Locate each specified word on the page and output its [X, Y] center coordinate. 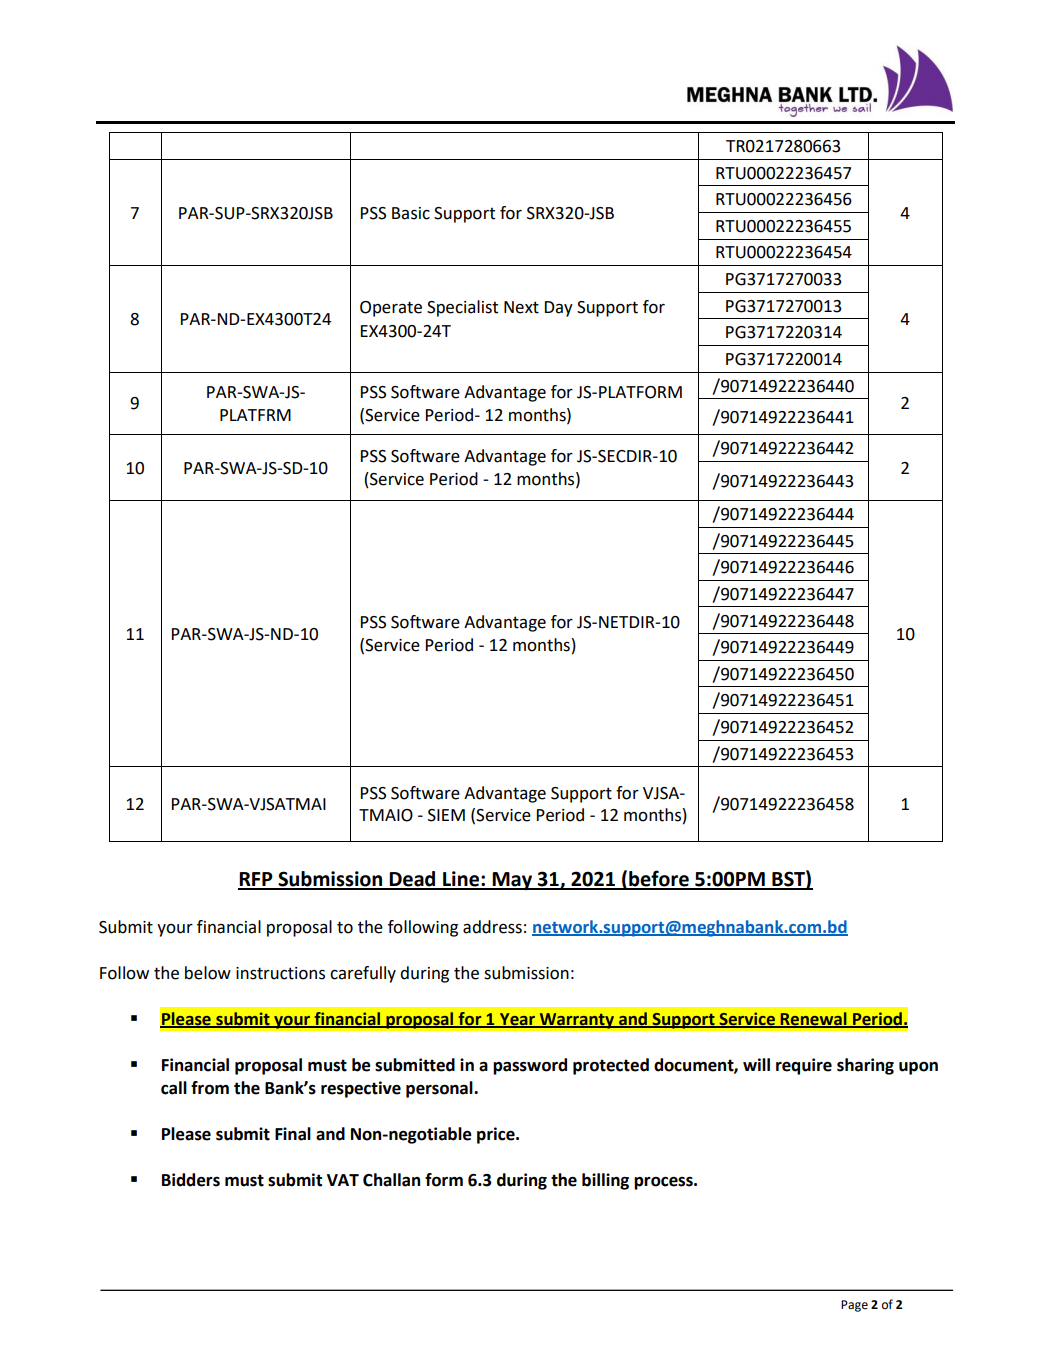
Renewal [813, 1019]
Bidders [191, 1180]
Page [854, 1306]
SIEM [446, 815]
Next [521, 307]
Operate [391, 309]
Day [559, 309]
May [512, 881]
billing [605, 1181]
